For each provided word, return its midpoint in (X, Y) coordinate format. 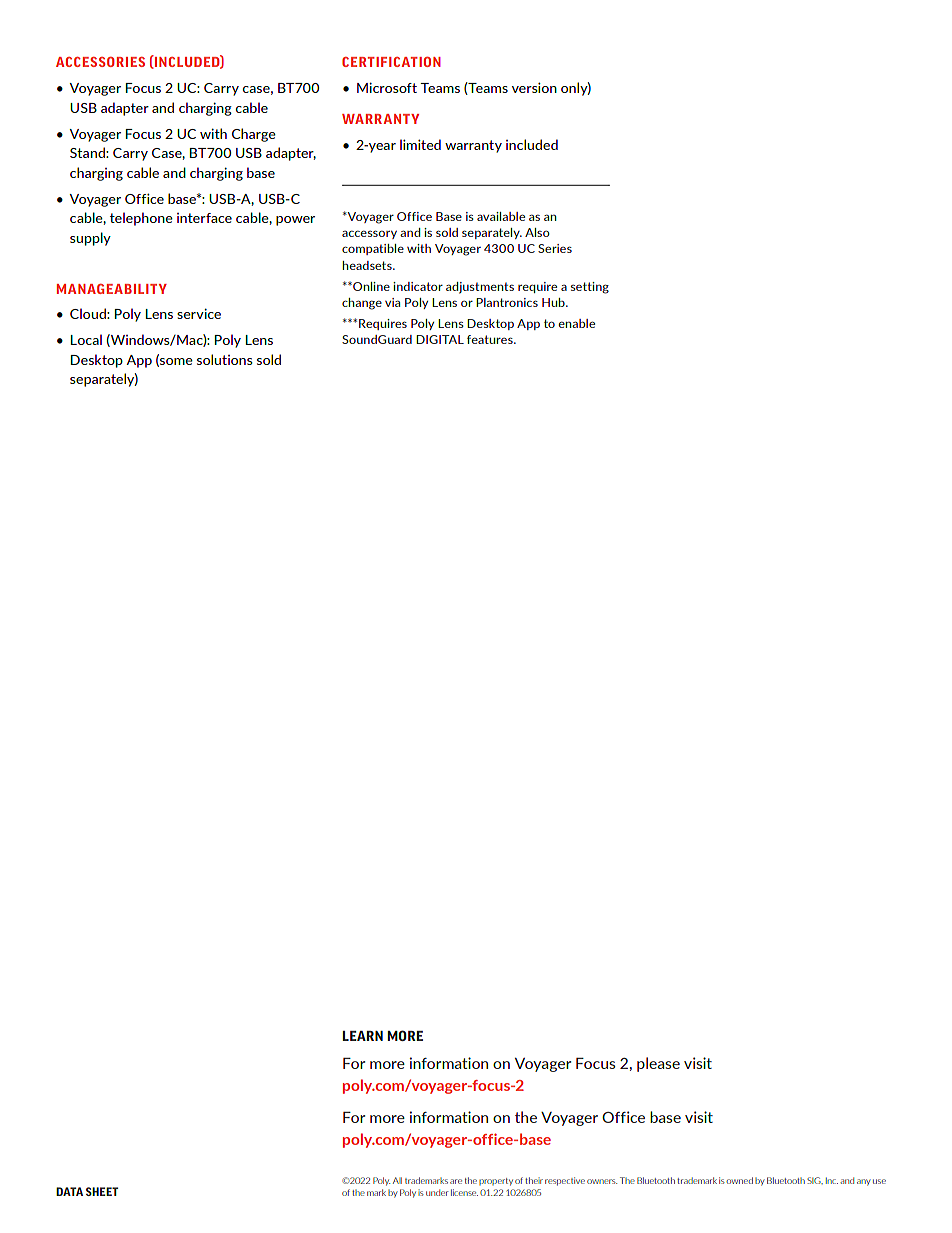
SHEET (102, 1191)
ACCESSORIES (100, 62)
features (491, 339)
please (658, 1064)
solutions (225, 359)
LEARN (363, 1036)
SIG (815, 1180)
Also (537, 232)
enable (576, 323)
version (534, 87)
